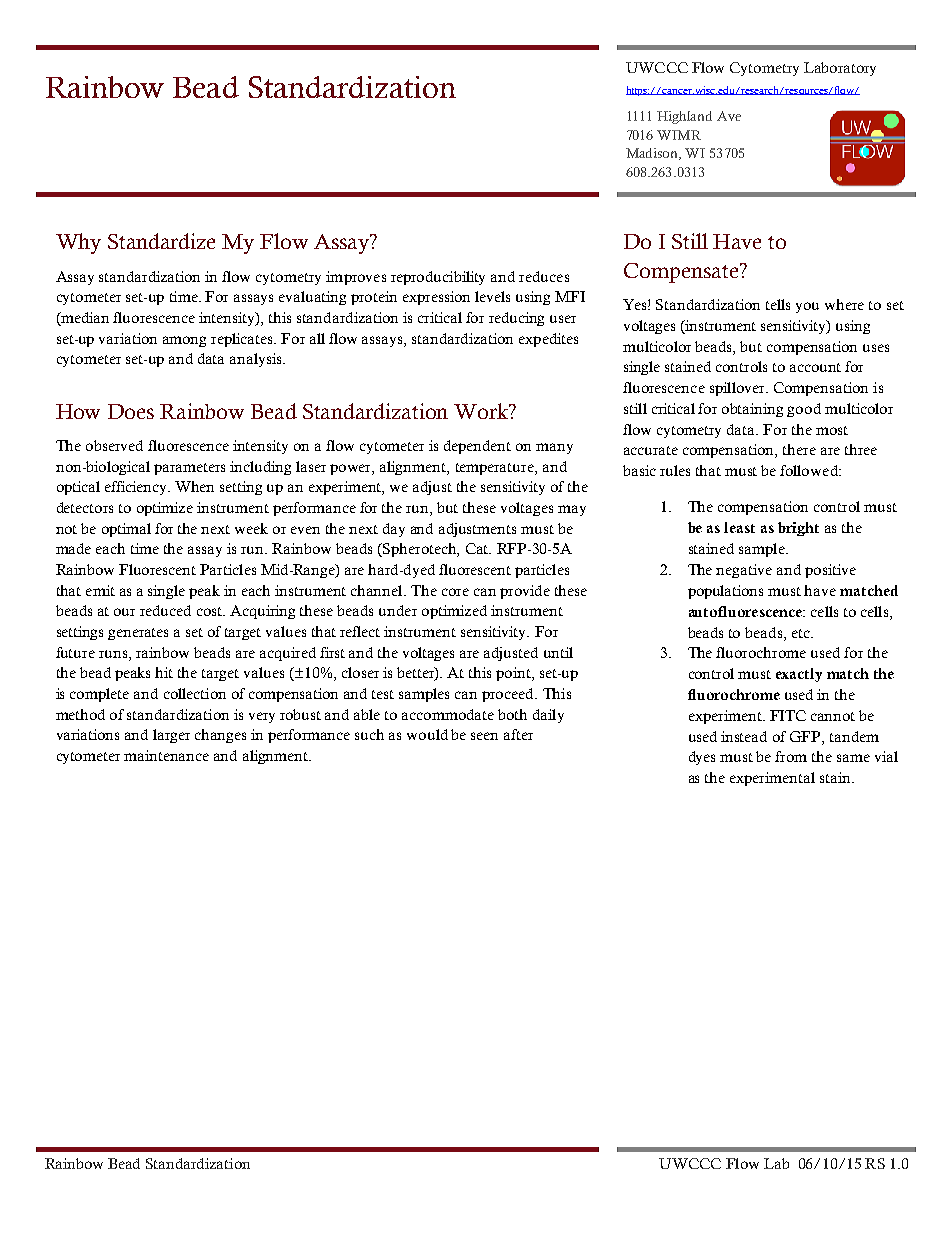 The image size is (952, 1233). I want to click on tells, so click(778, 304).
